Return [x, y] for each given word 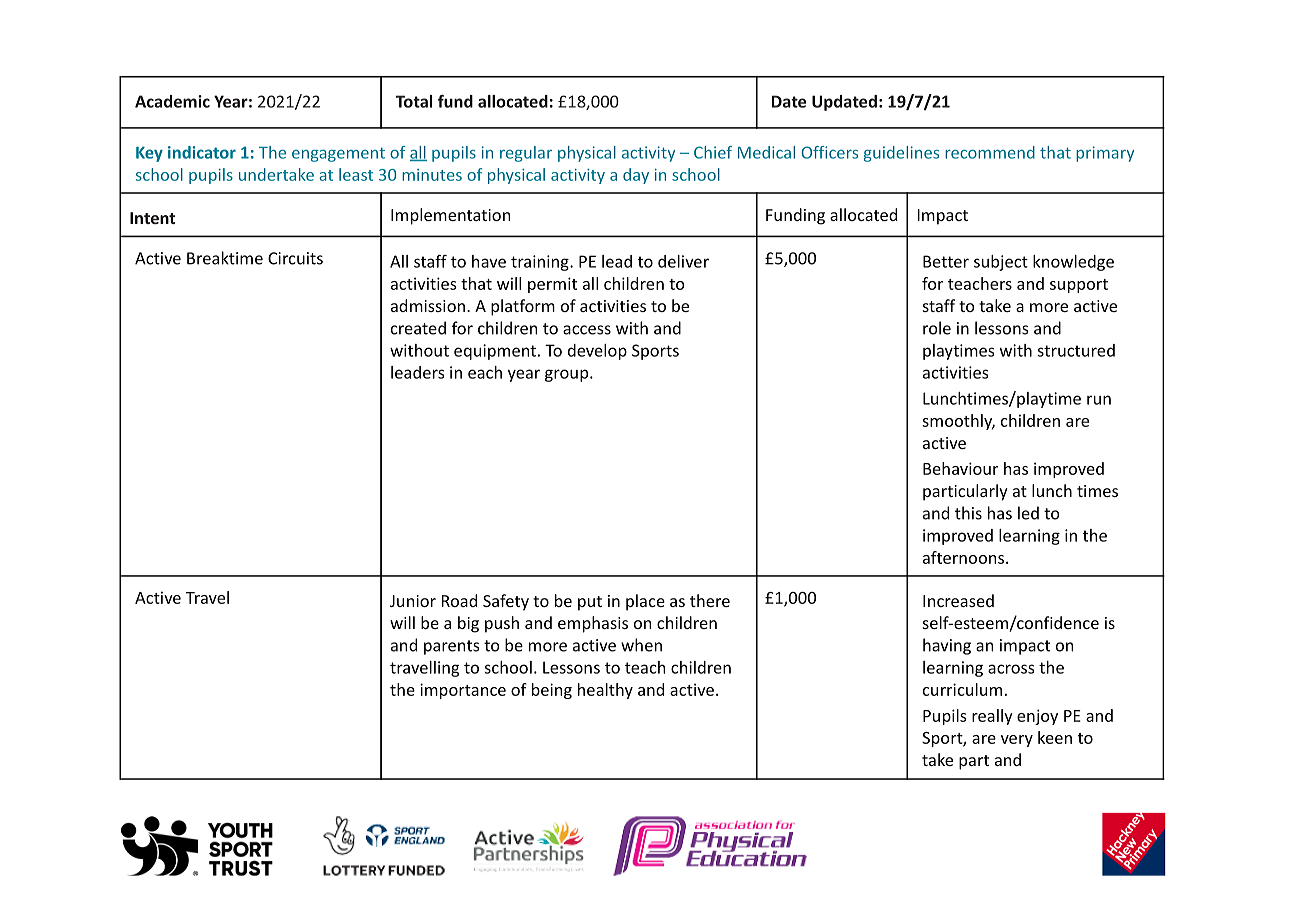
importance [463, 691]
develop [597, 352]
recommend [990, 152]
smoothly [958, 422]
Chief [713, 152]
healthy [605, 691]
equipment [495, 352]
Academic [172, 101]
